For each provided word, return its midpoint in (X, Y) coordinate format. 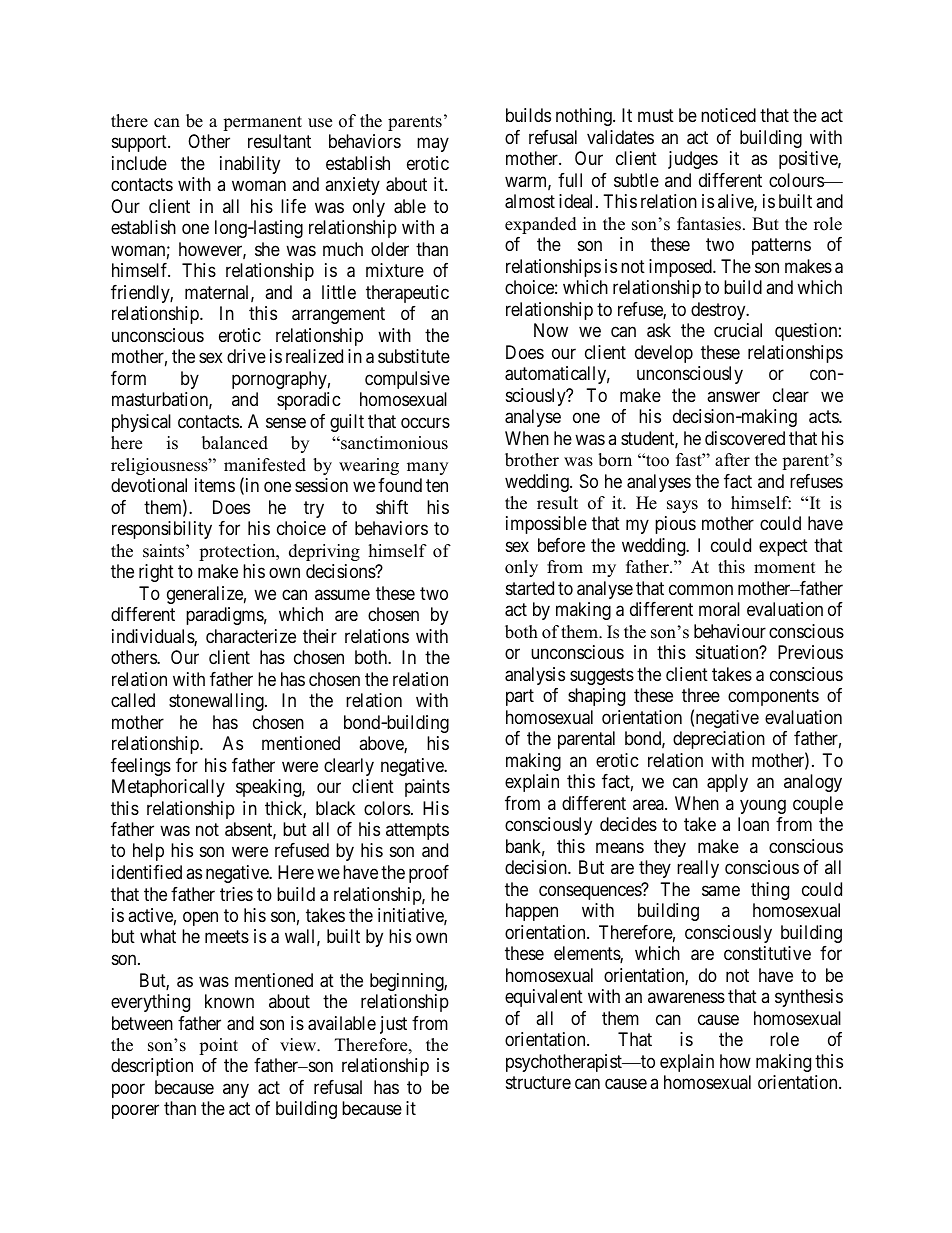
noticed (728, 115)
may (433, 145)
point (218, 1046)
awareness (686, 998)
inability (250, 165)
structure (538, 1082)
